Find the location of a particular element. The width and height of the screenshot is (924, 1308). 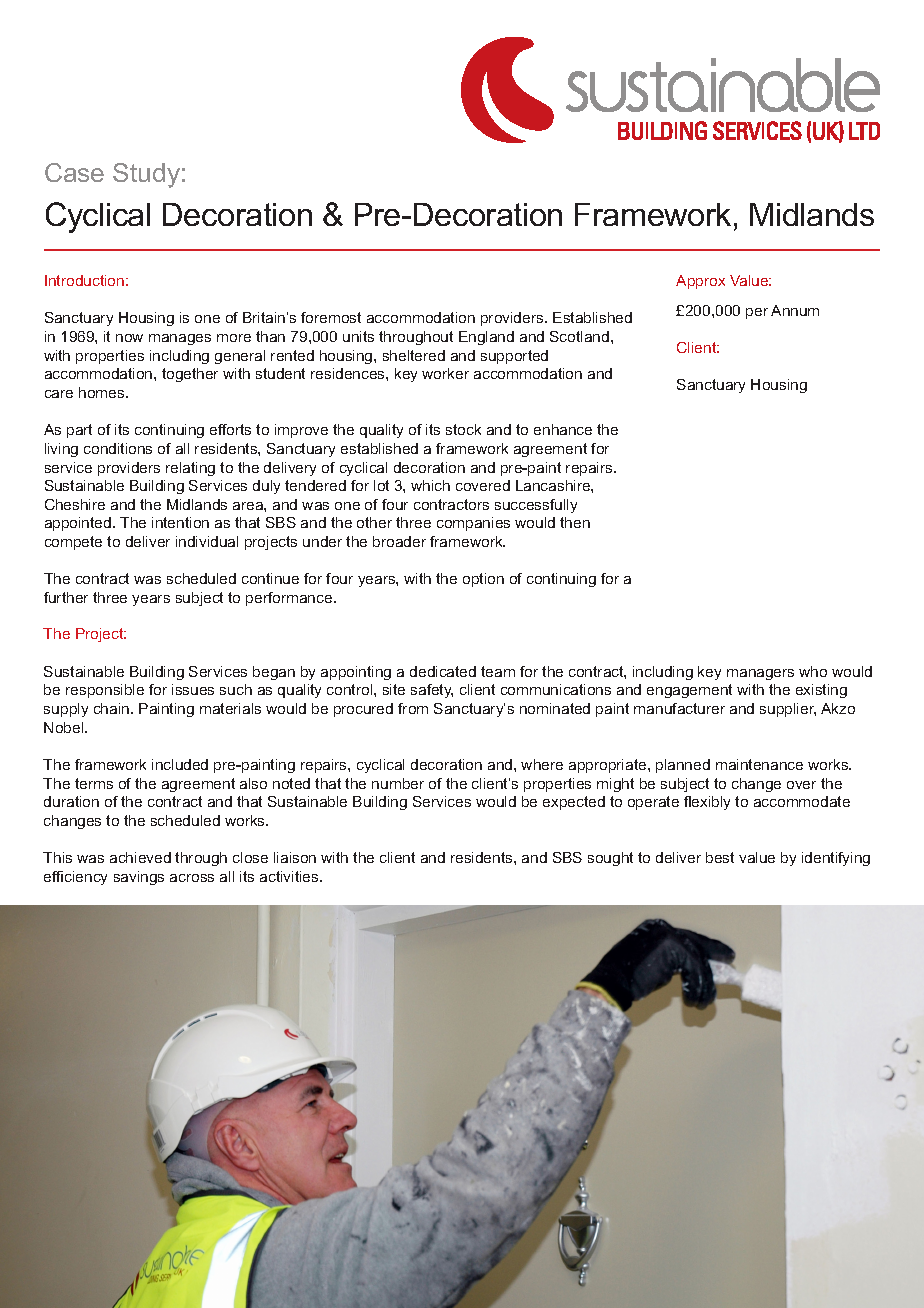

achieved is located at coordinates (140, 857).
